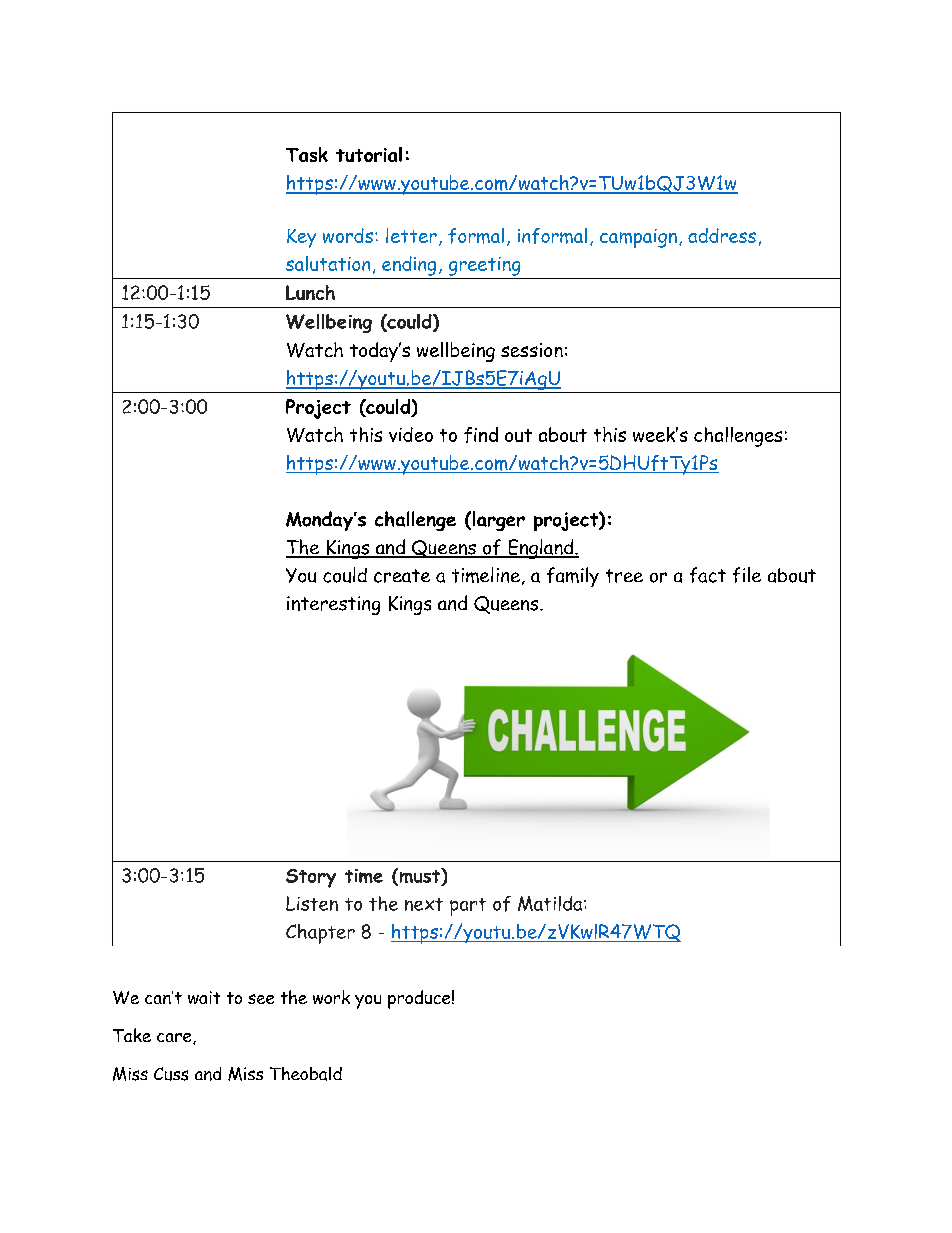 This image has height=1233, width=952. I want to click on Task, so click(307, 154).
